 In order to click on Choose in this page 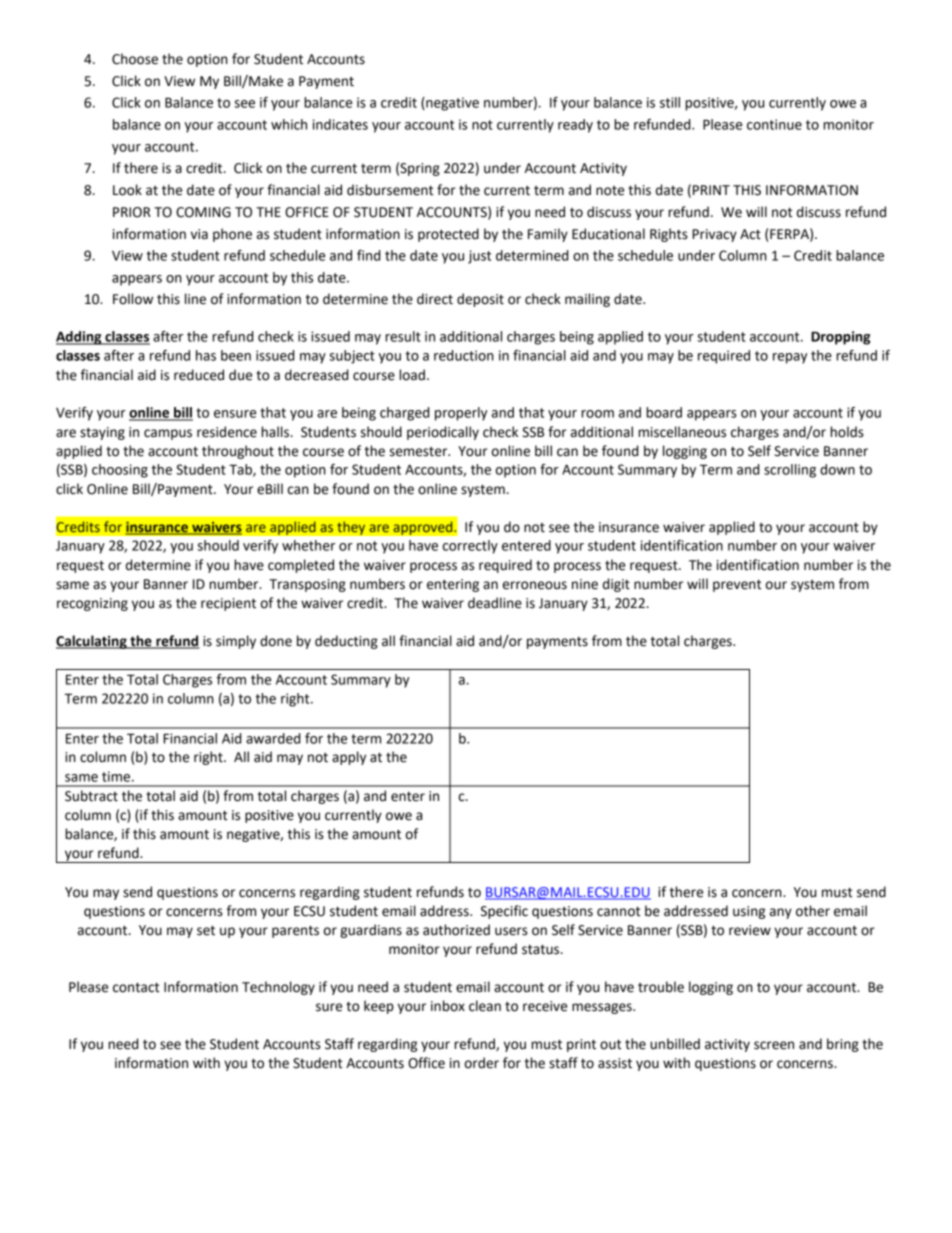, I will do `click(135, 59)`.
